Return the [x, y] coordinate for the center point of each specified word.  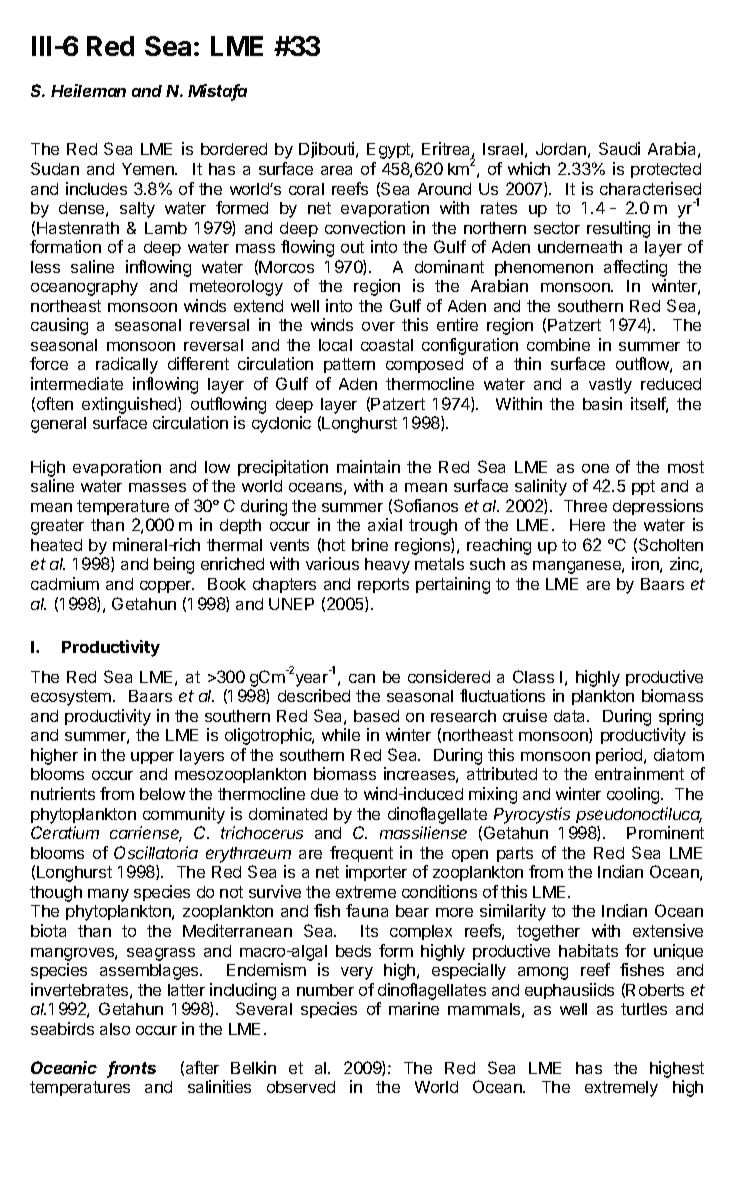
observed [301, 1087]
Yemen [149, 169]
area [336, 170]
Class [533, 676]
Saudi [619, 148]
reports [383, 585]
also [115, 1029]
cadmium [65, 583]
